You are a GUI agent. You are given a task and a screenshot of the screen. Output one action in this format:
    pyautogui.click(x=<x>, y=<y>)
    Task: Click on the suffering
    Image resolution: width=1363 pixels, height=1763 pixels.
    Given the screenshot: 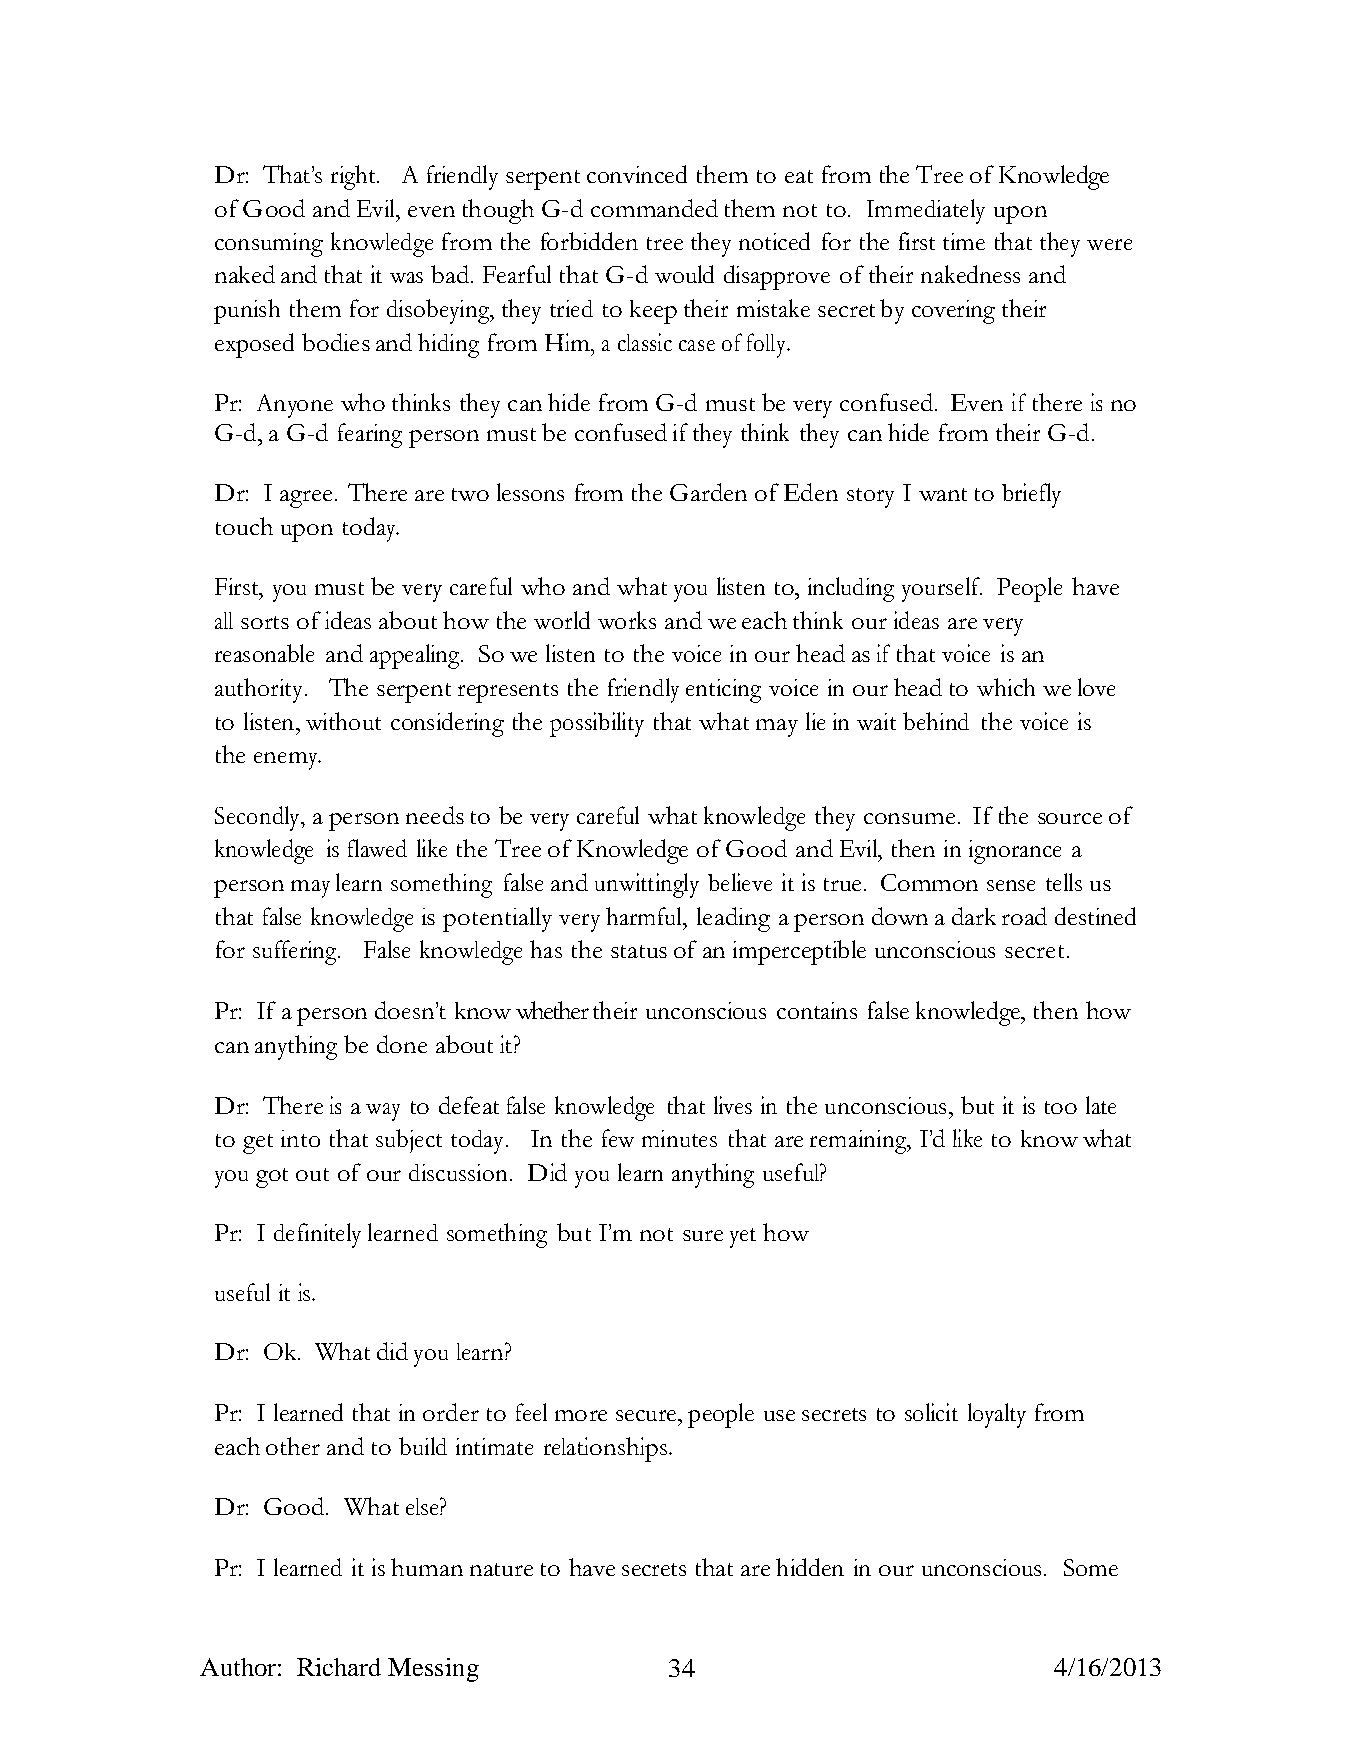 What is the action you would take?
    pyautogui.click(x=296, y=952)
